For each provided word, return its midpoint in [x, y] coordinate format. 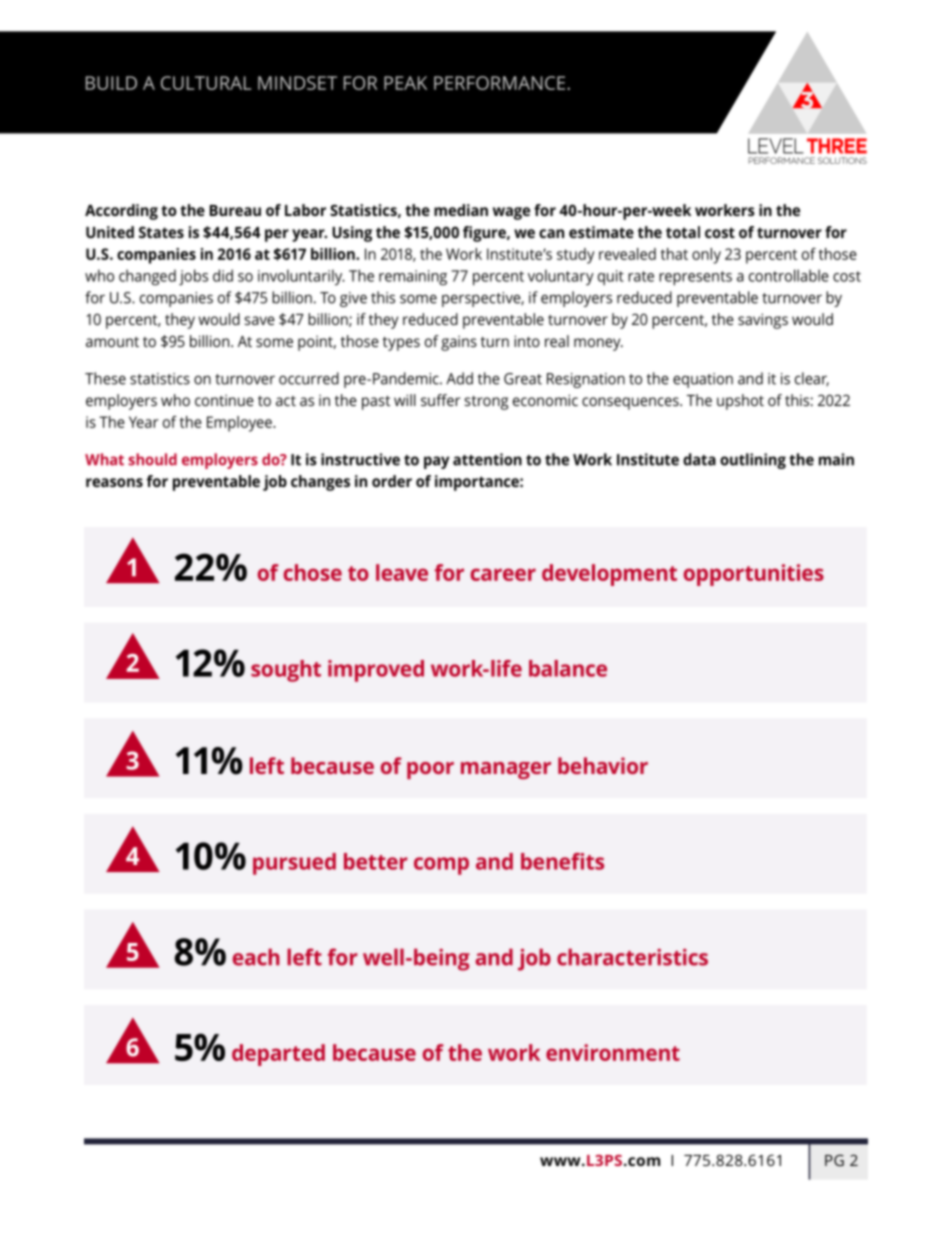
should [152, 459]
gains [459, 343]
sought [286, 671]
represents [695, 278]
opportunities [754, 575]
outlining [753, 461]
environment [613, 1052]
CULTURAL [206, 83]
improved [376, 671]
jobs [193, 277]
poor [430, 770]
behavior [603, 765]
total [683, 232]
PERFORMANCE [501, 83]
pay [436, 462]
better [376, 861]
